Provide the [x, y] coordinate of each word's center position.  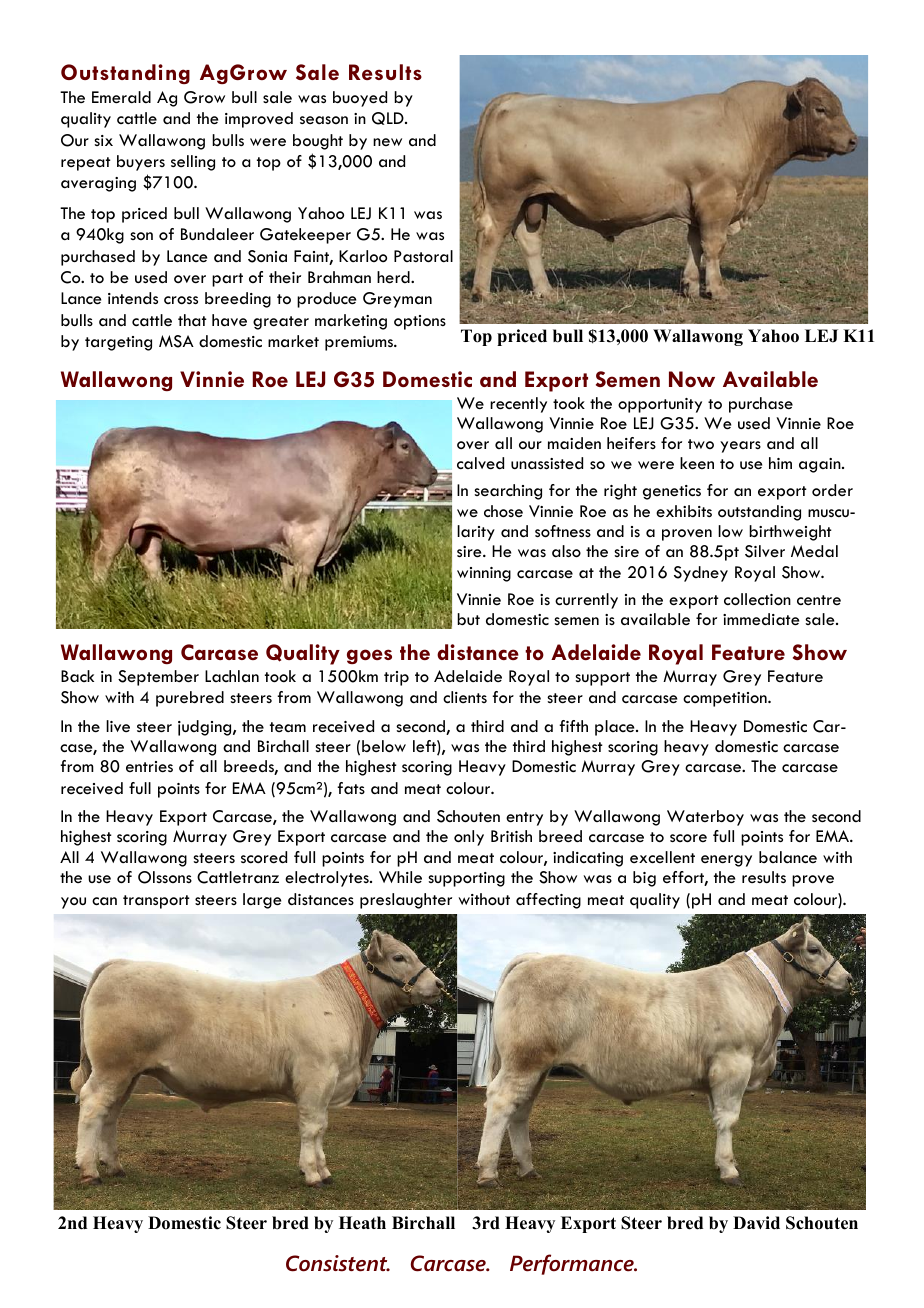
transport [156, 902]
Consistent [338, 1263]
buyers [141, 163]
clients [465, 697]
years [740, 447]
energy [726, 861]
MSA [176, 341]
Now [692, 379]
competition [726, 699]
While [400, 877]
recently [518, 405]
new [387, 142]
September [158, 678]
